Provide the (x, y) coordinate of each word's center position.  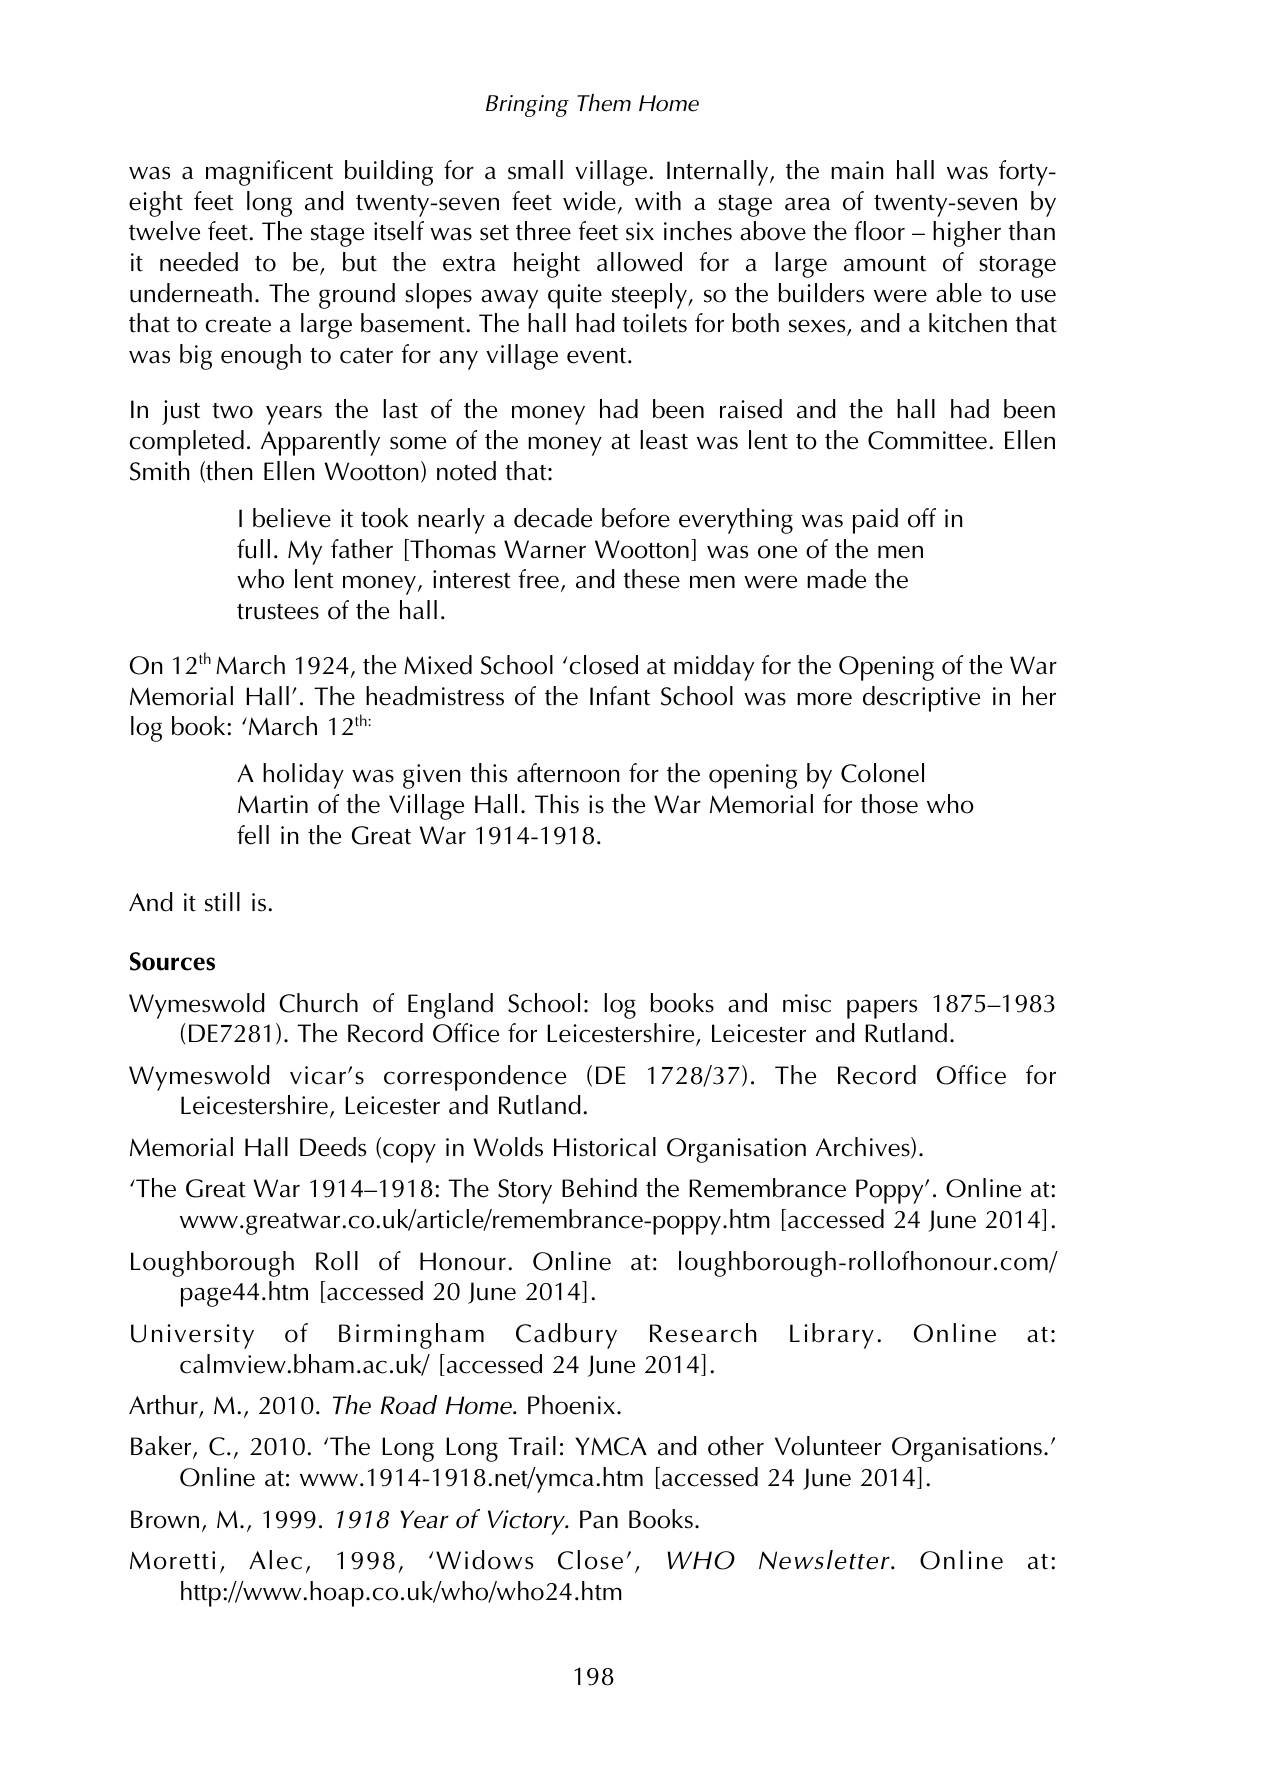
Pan (599, 1519)
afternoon (568, 773)
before (636, 518)
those (889, 804)
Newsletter (825, 1560)
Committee (927, 440)
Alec (275, 1560)
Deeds (333, 1147)
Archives (864, 1148)
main (857, 170)
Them (604, 103)
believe (292, 518)
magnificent (269, 173)
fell (253, 835)
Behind (599, 1188)
